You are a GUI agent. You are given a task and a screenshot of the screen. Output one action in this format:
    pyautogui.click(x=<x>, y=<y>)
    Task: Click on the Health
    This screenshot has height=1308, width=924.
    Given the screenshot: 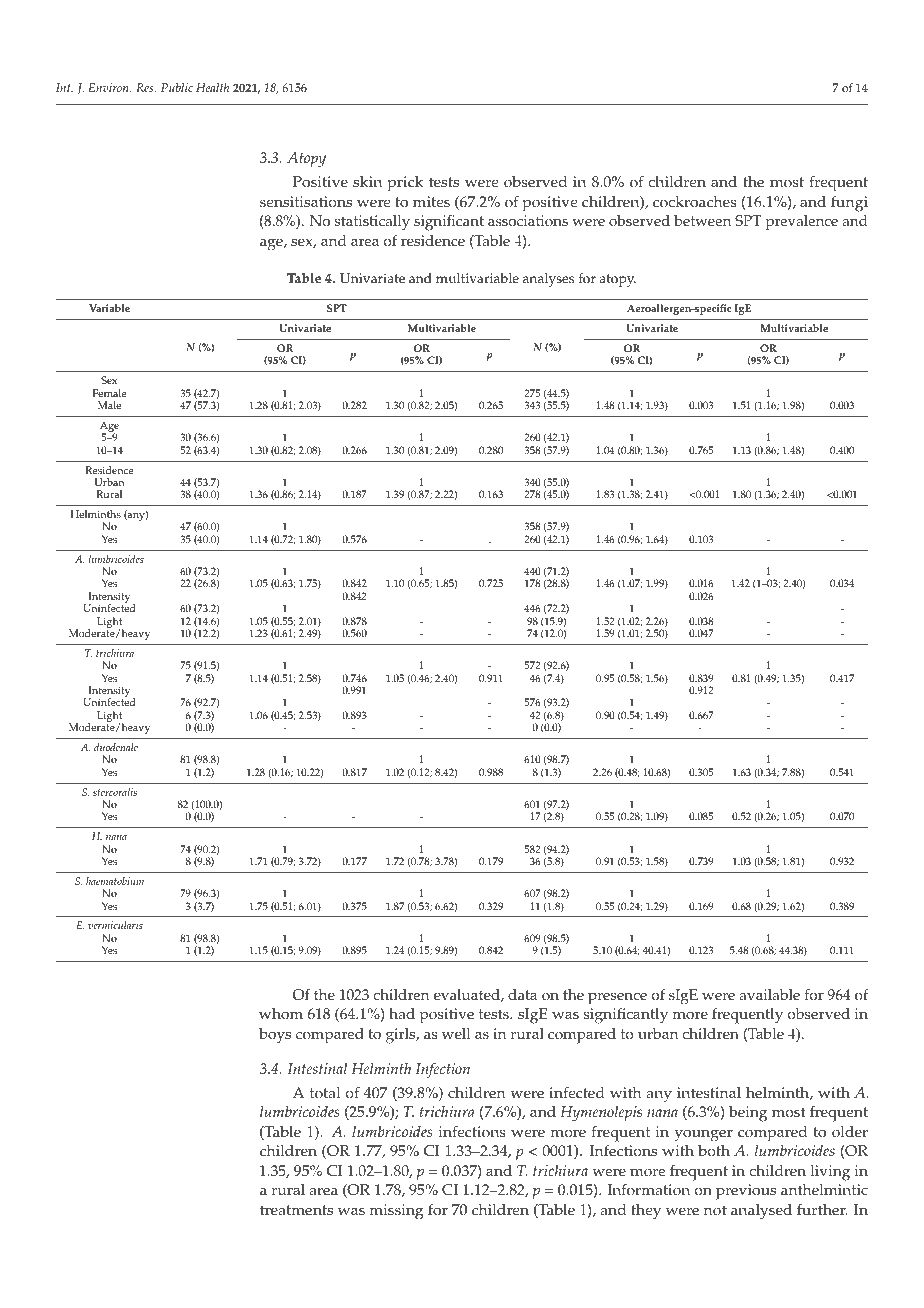 What is the action you would take?
    pyautogui.click(x=212, y=87)
